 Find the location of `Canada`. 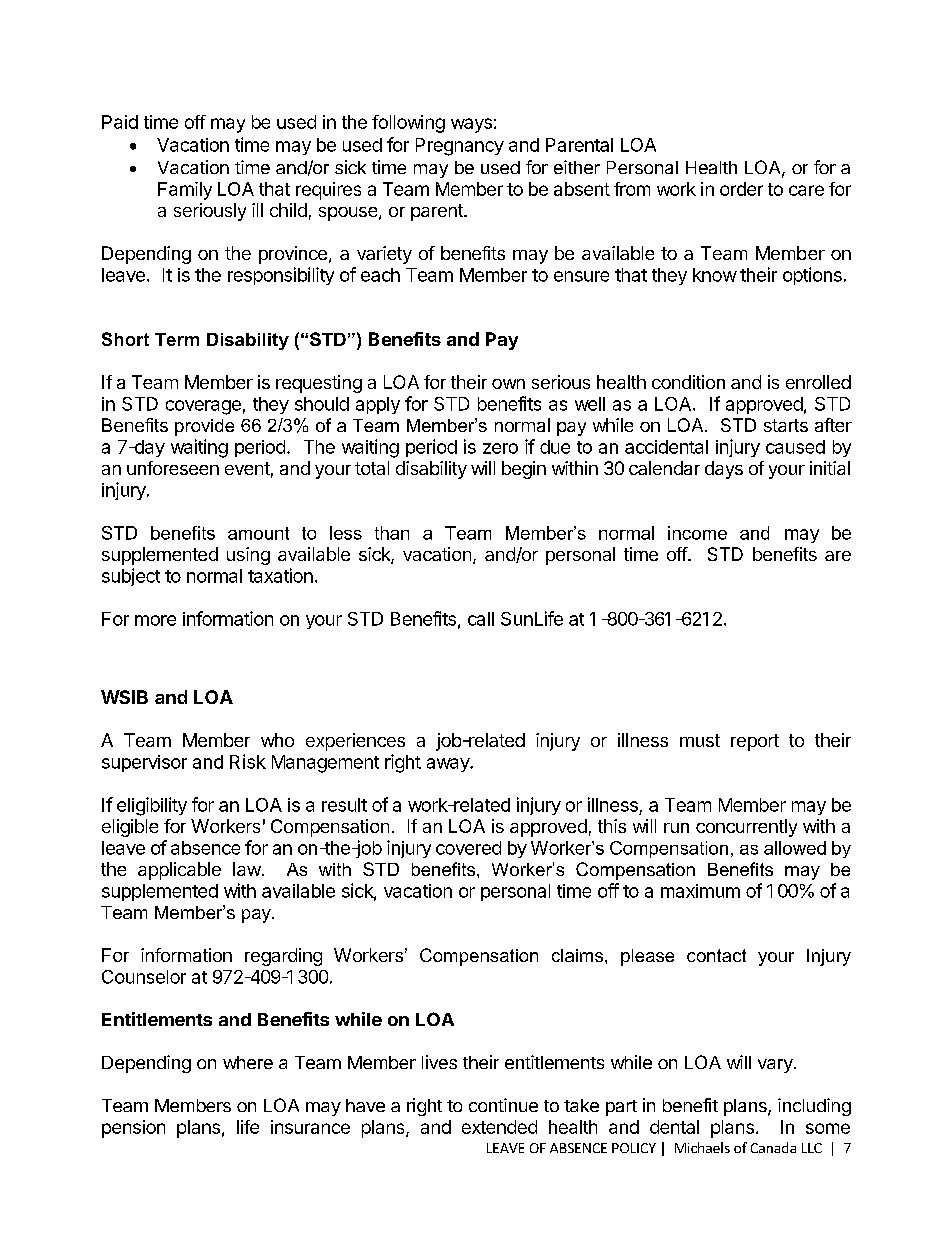

Canada is located at coordinates (773, 1147).
